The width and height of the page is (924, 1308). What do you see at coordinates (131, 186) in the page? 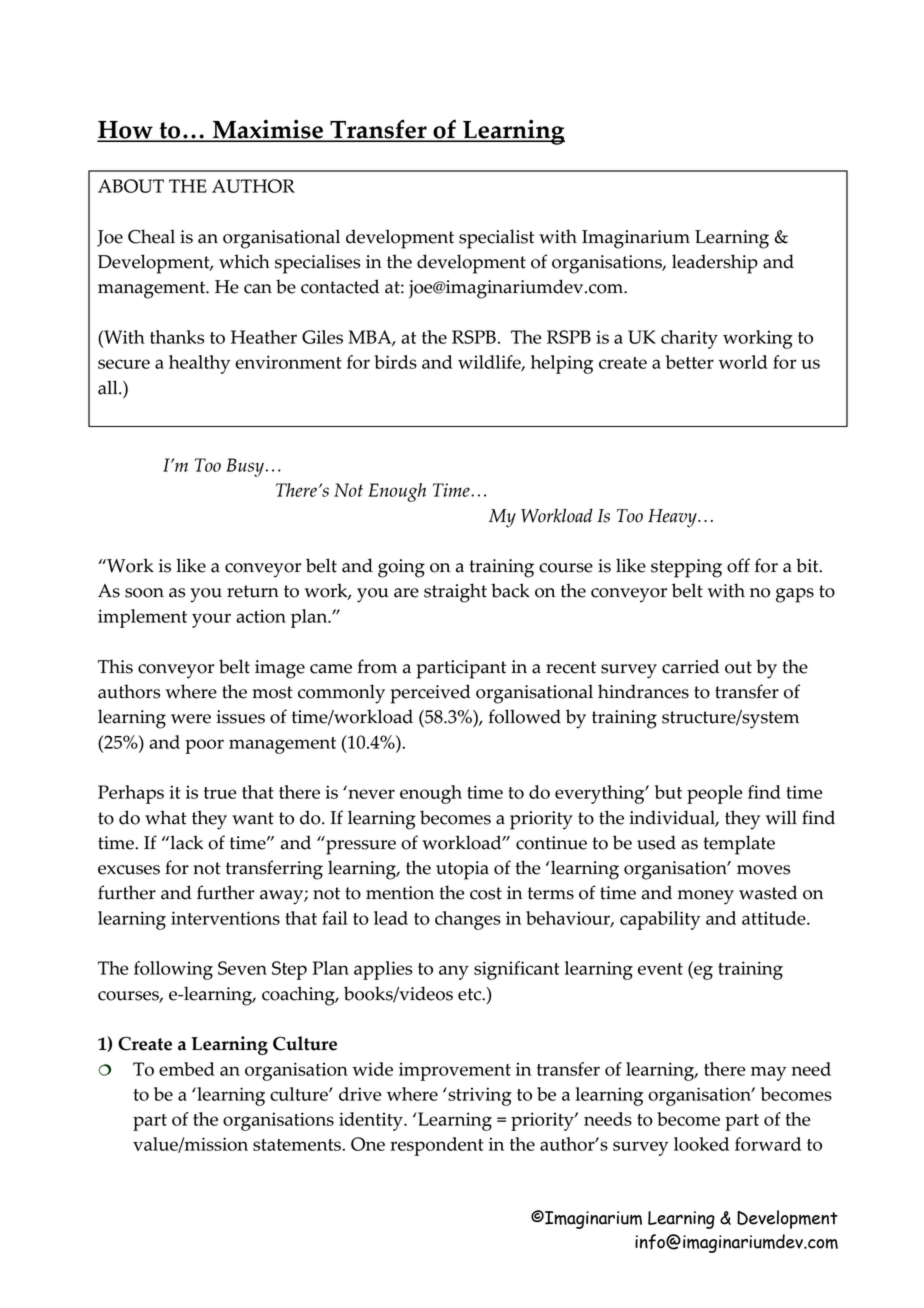
I see `ABOUT` at bounding box center [131, 186].
